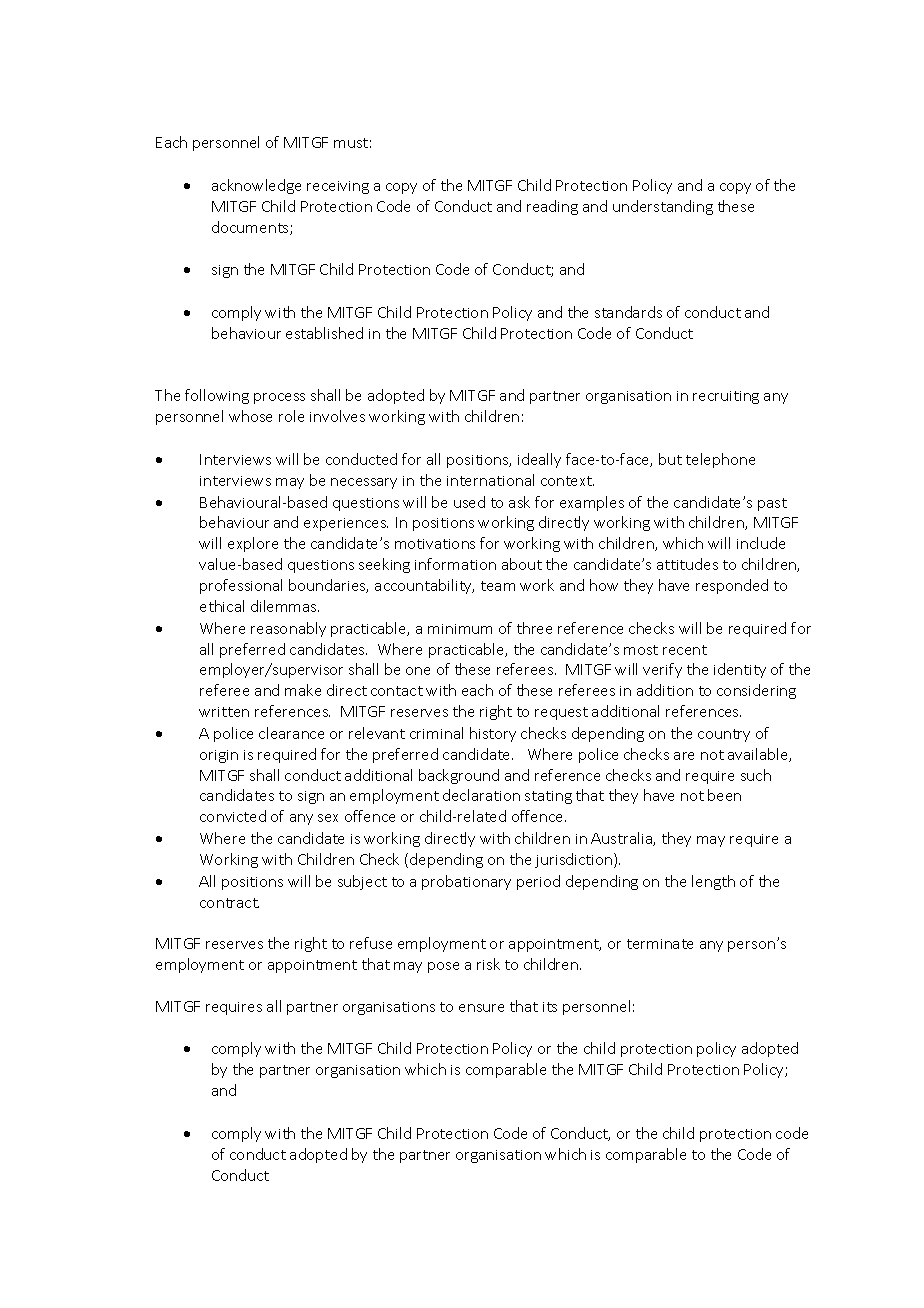 This document has width=924, height=1308. Describe the element at coordinates (552, 207) in the document. I see `reading` at that location.
